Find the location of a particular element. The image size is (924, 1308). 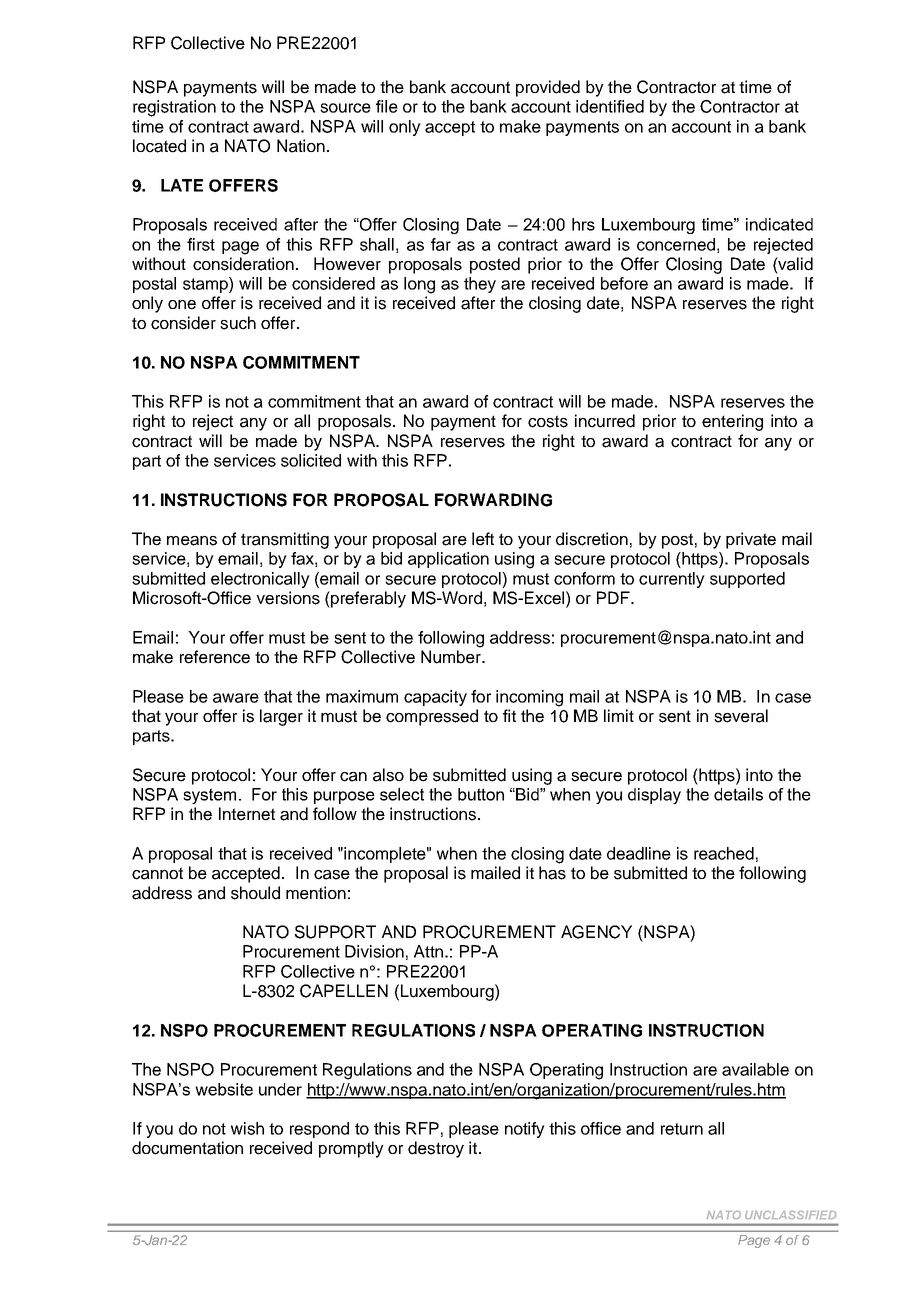

documentation is located at coordinates (187, 1148).
